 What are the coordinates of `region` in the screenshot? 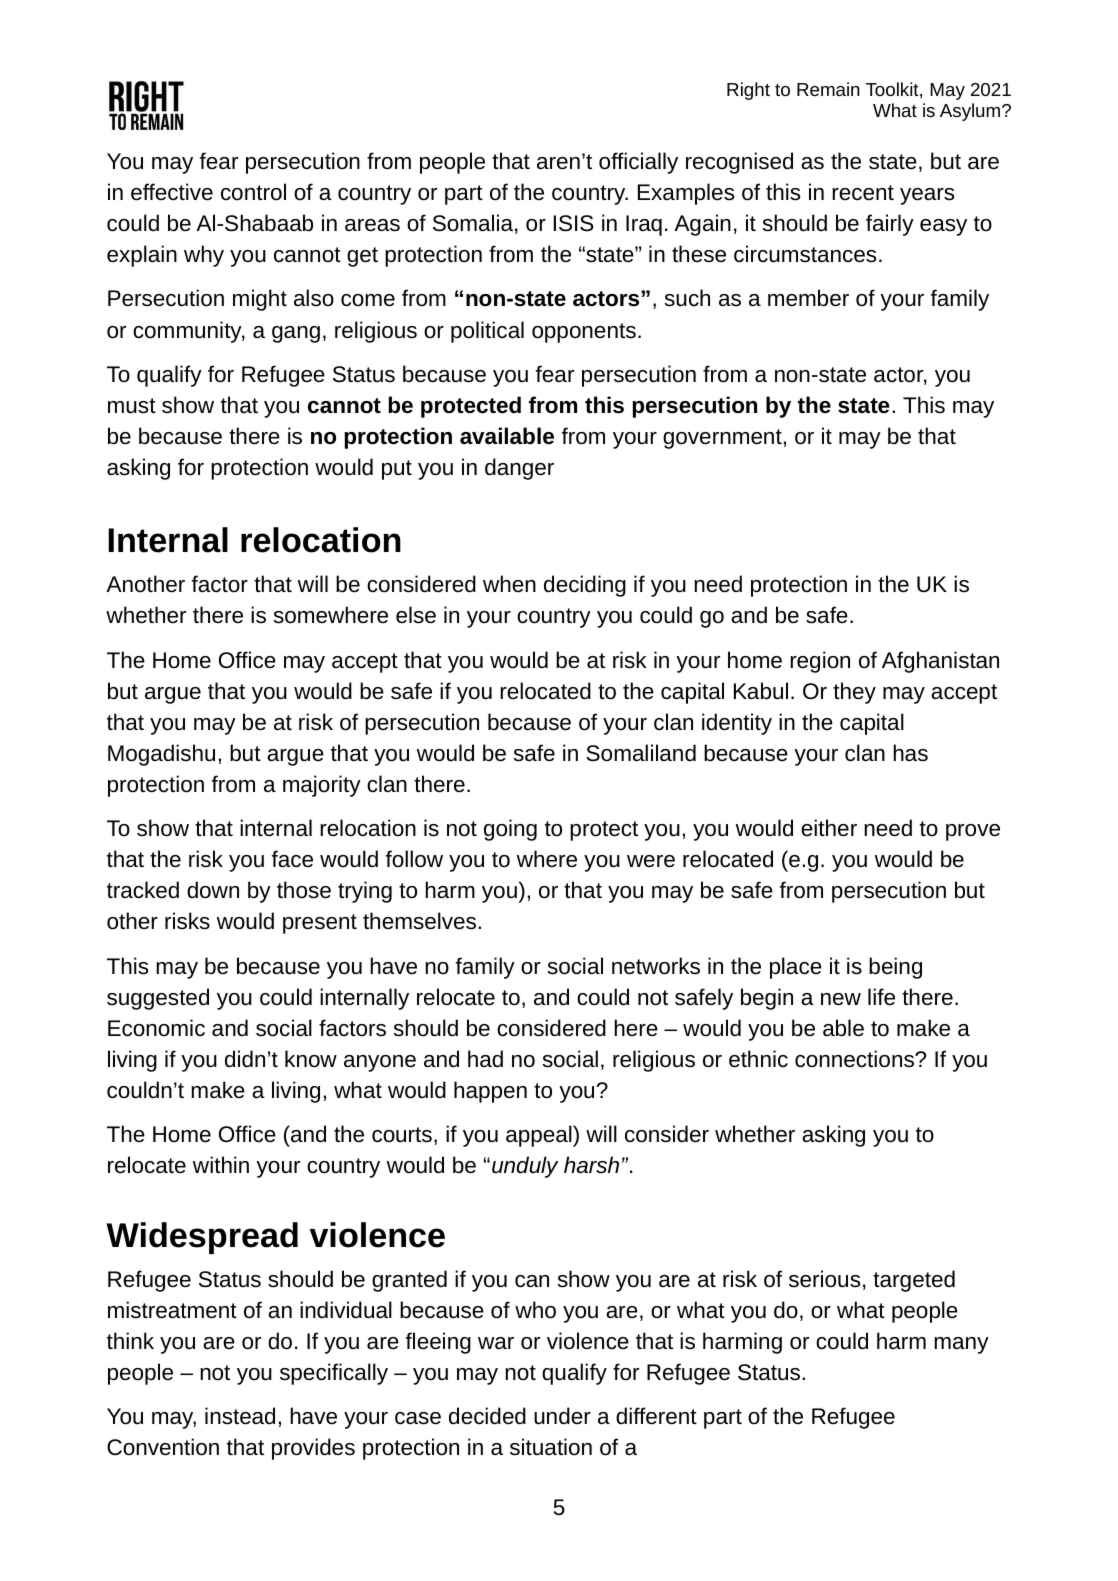 It's located at (820, 662).
